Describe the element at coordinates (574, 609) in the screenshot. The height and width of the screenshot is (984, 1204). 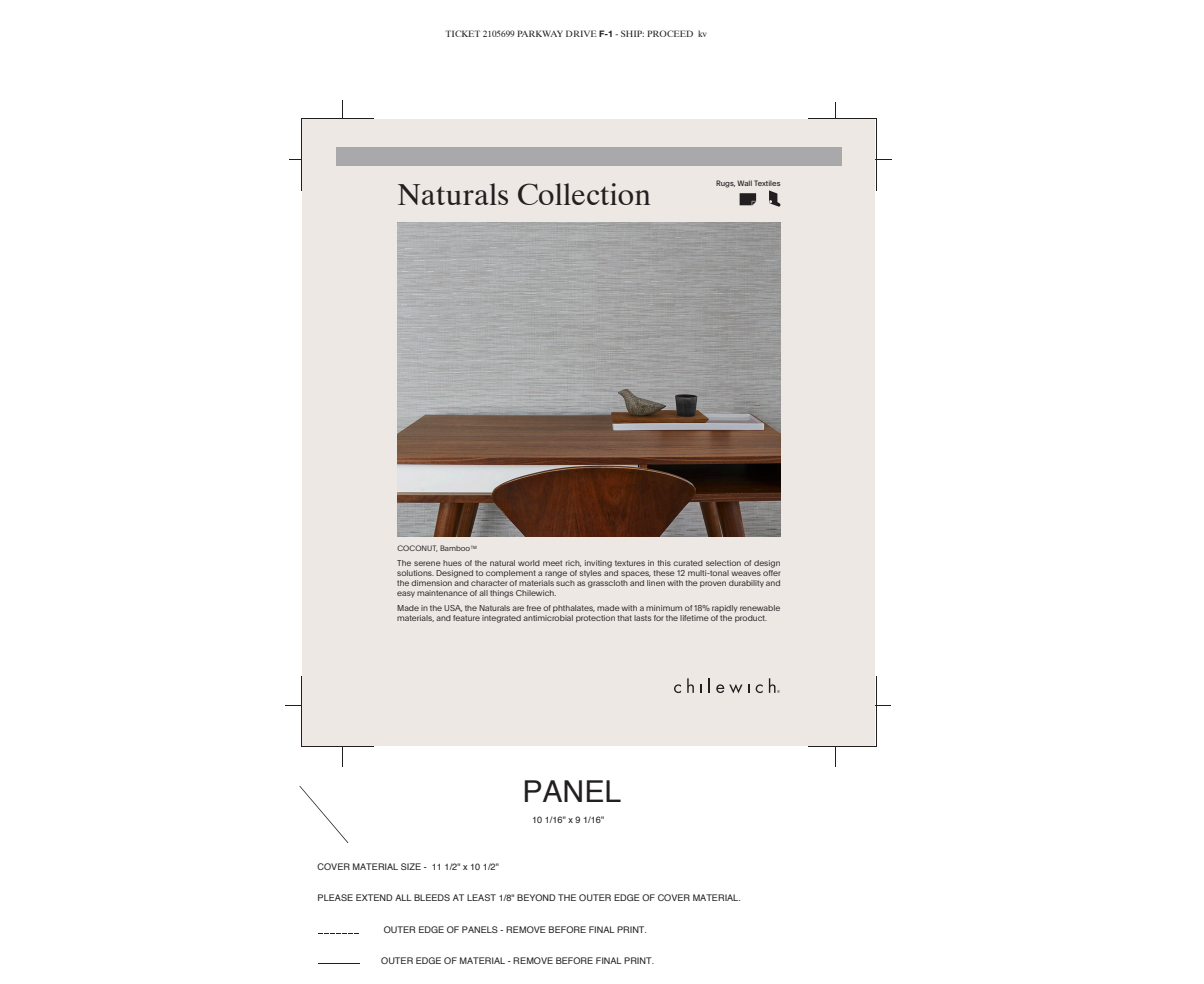
I see `phthalates` at that location.
